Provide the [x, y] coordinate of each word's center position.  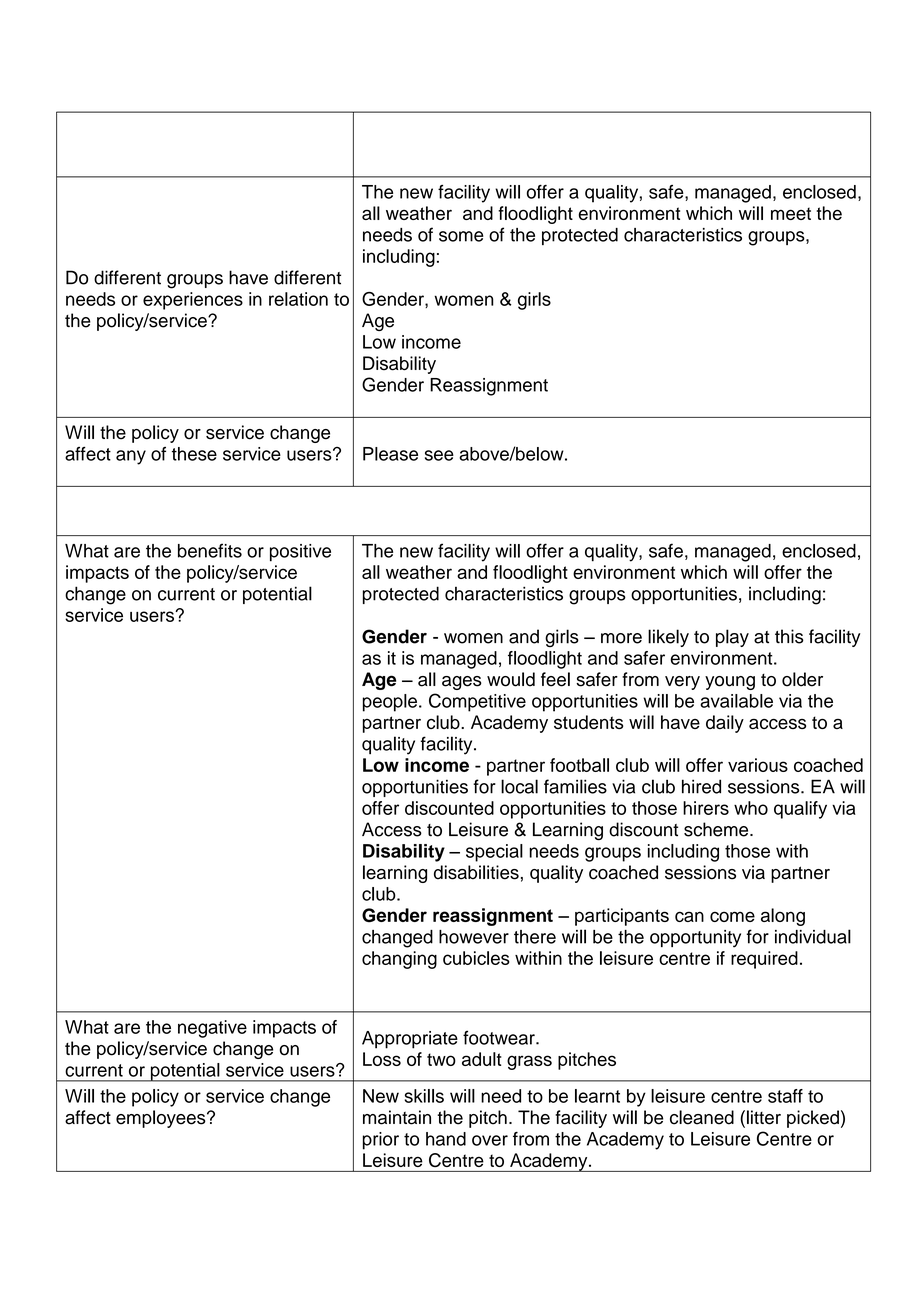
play [732, 638]
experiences [193, 301]
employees [162, 1119]
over [490, 1140]
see [439, 455]
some [461, 236]
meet [791, 213]
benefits [210, 550]
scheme [717, 829]
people [390, 703]
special [494, 853]
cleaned [702, 1117]
